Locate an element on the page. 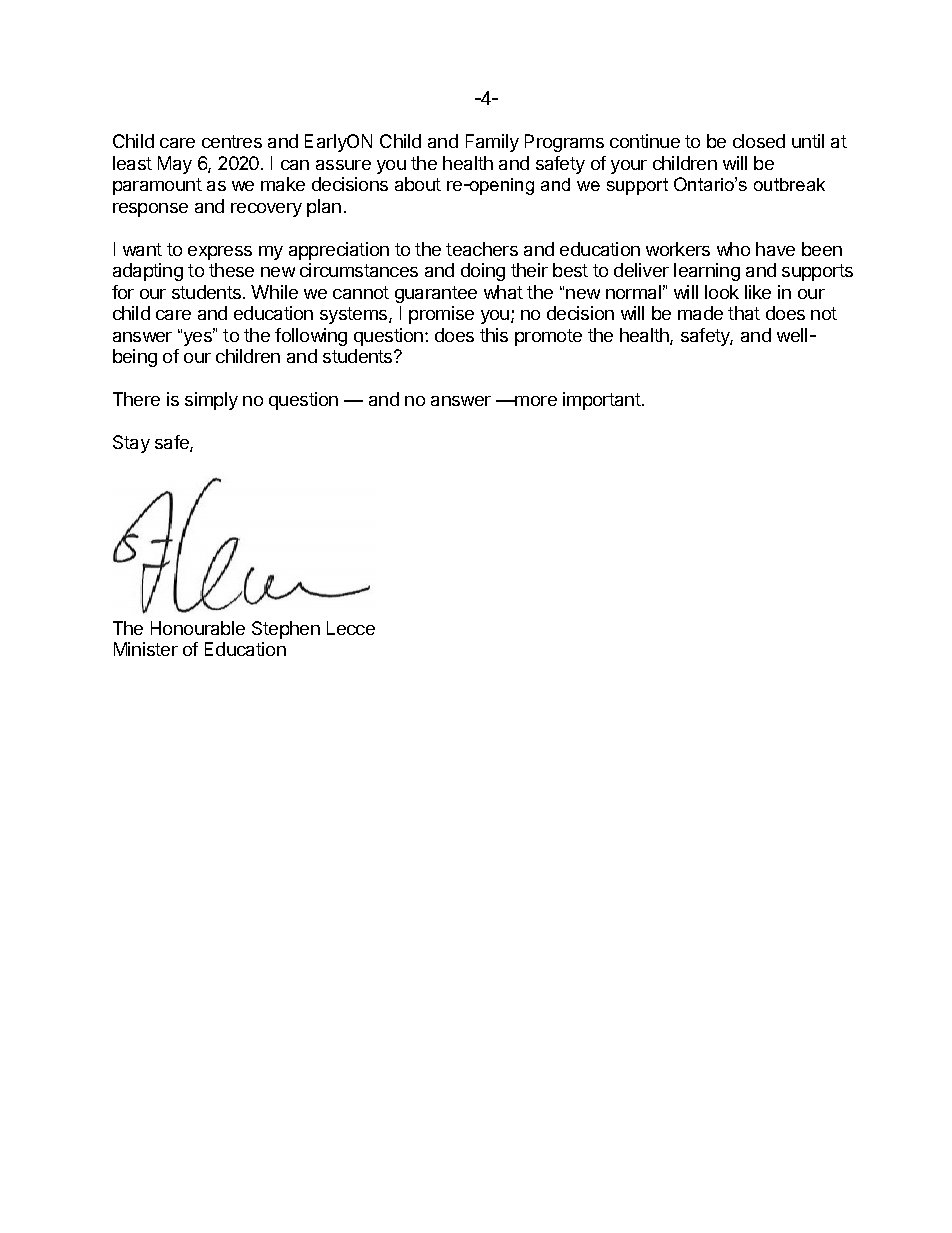 This document has height=1233, width=952. Honourable is located at coordinates (198, 628).
